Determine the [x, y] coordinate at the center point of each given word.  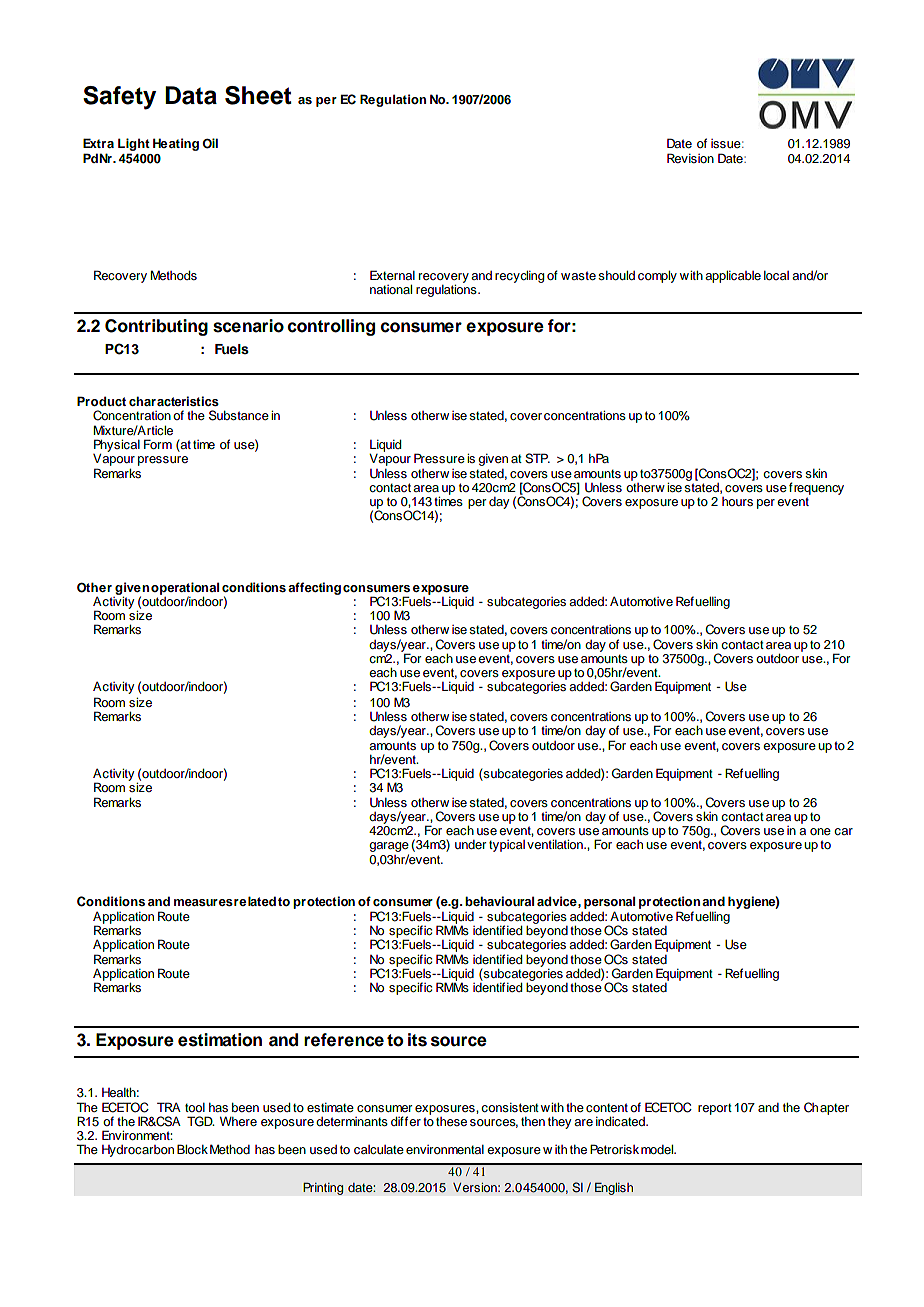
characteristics [174, 401]
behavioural [499, 901]
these [451, 1121]
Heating [176, 144]
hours [737, 501]
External [392, 275]
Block [192, 1149]
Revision [690, 158]
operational [185, 589]
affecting [314, 588]
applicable [733, 277]
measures [203, 902]
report [715, 1109]
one [820, 831]
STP [537, 458]
